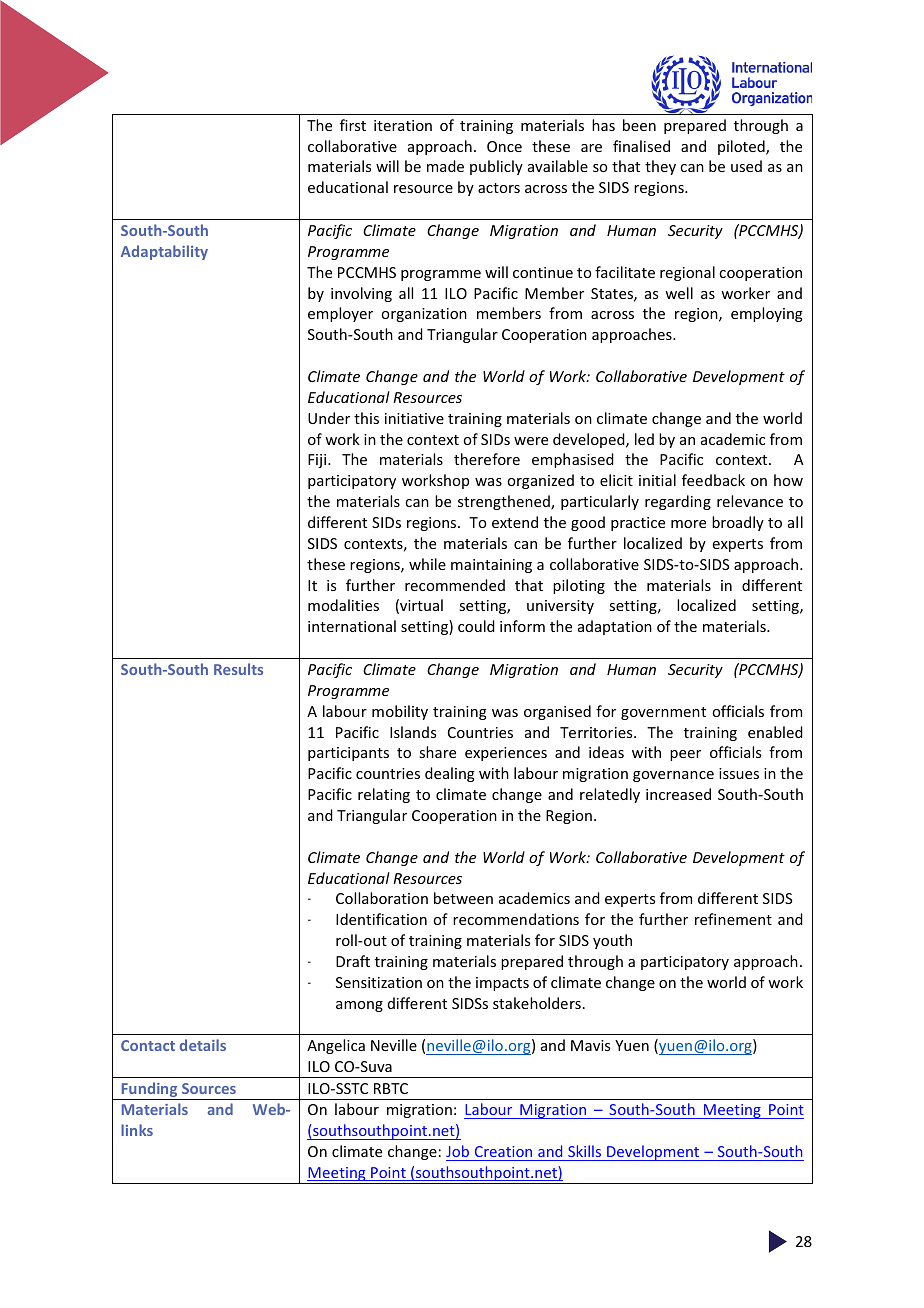  What do you see at coordinates (678, 794) in the image?
I see `increased` at bounding box center [678, 794].
